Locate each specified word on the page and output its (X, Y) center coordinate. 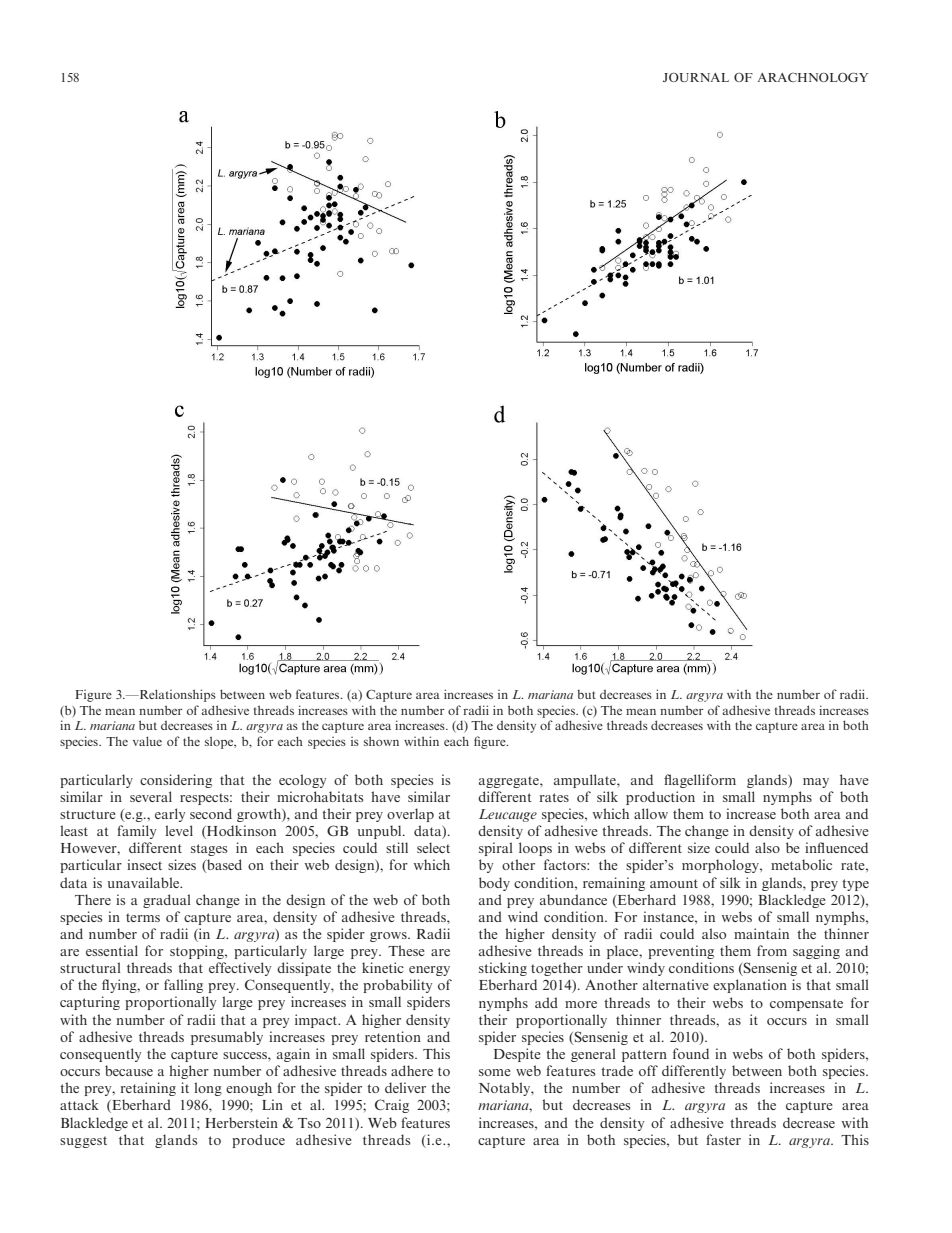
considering (176, 781)
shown (381, 741)
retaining (148, 1089)
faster (723, 1139)
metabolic (801, 864)
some (495, 1072)
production (660, 798)
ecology (302, 781)
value (147, 741)
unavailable (144, 882)
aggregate (510, 782)
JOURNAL (696, 77)
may (816, 783)
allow (651, 813)
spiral (496, 849)
